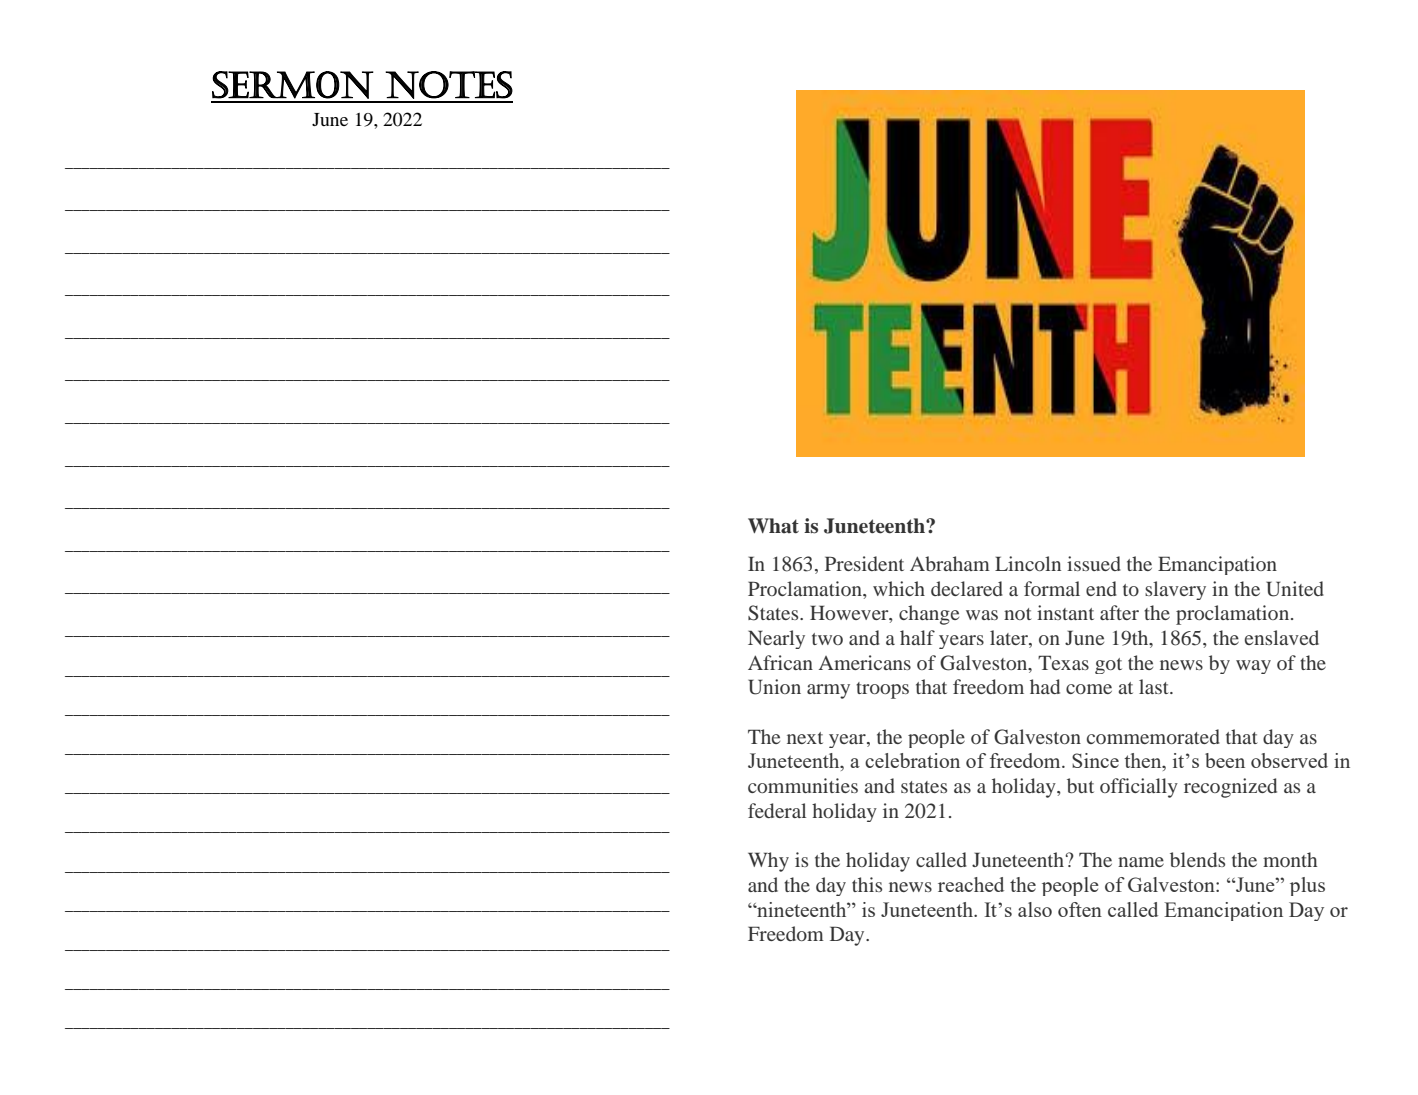 This page has width=1418, height=1095. Describe the element at coordinates (773, 526) in the page. I see `What` at that location.
